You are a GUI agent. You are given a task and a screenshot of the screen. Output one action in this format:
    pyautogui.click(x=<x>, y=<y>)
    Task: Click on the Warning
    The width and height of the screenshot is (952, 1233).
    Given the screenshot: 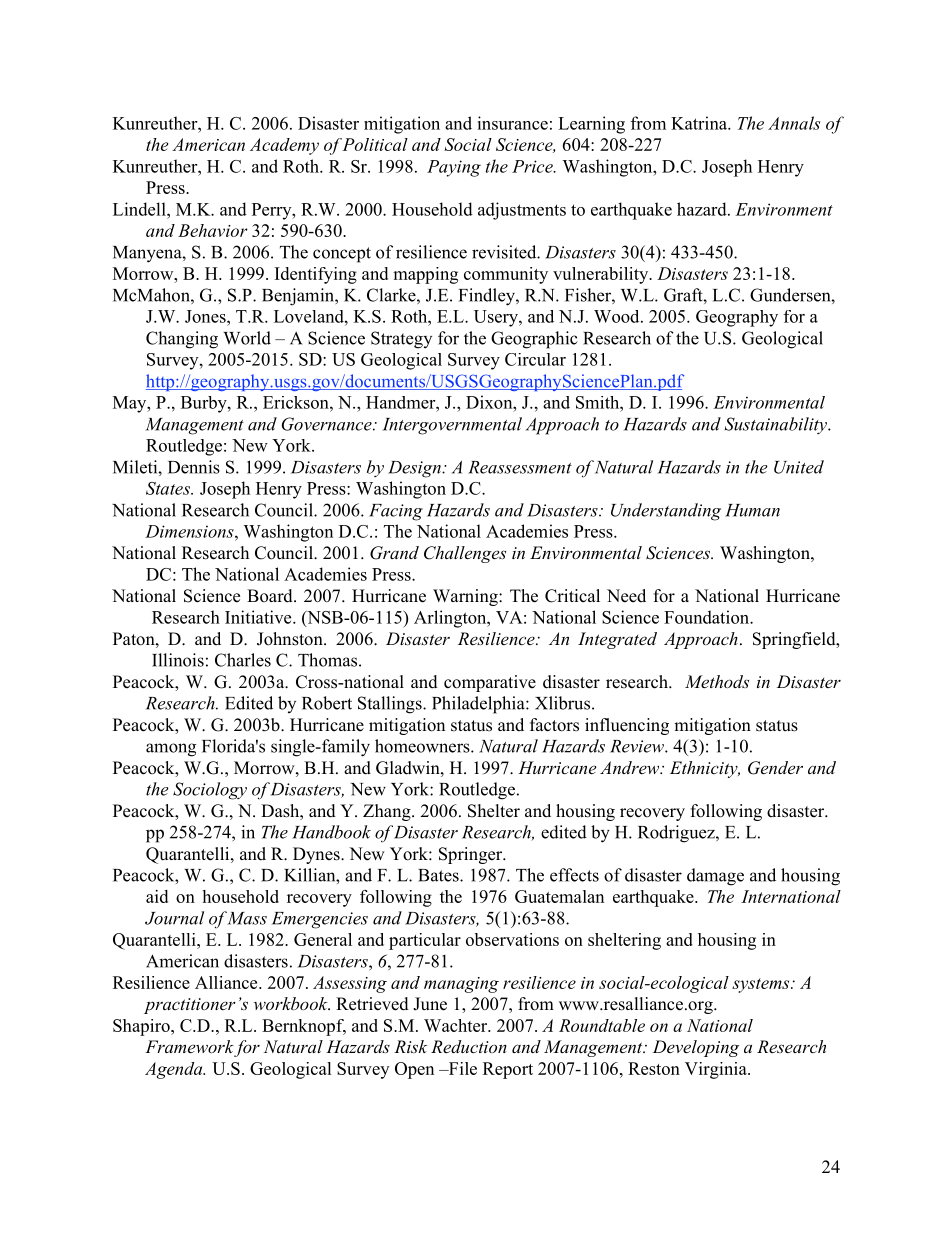 What is the action you would take?
    pyautogui.click(x=466, y=597)
